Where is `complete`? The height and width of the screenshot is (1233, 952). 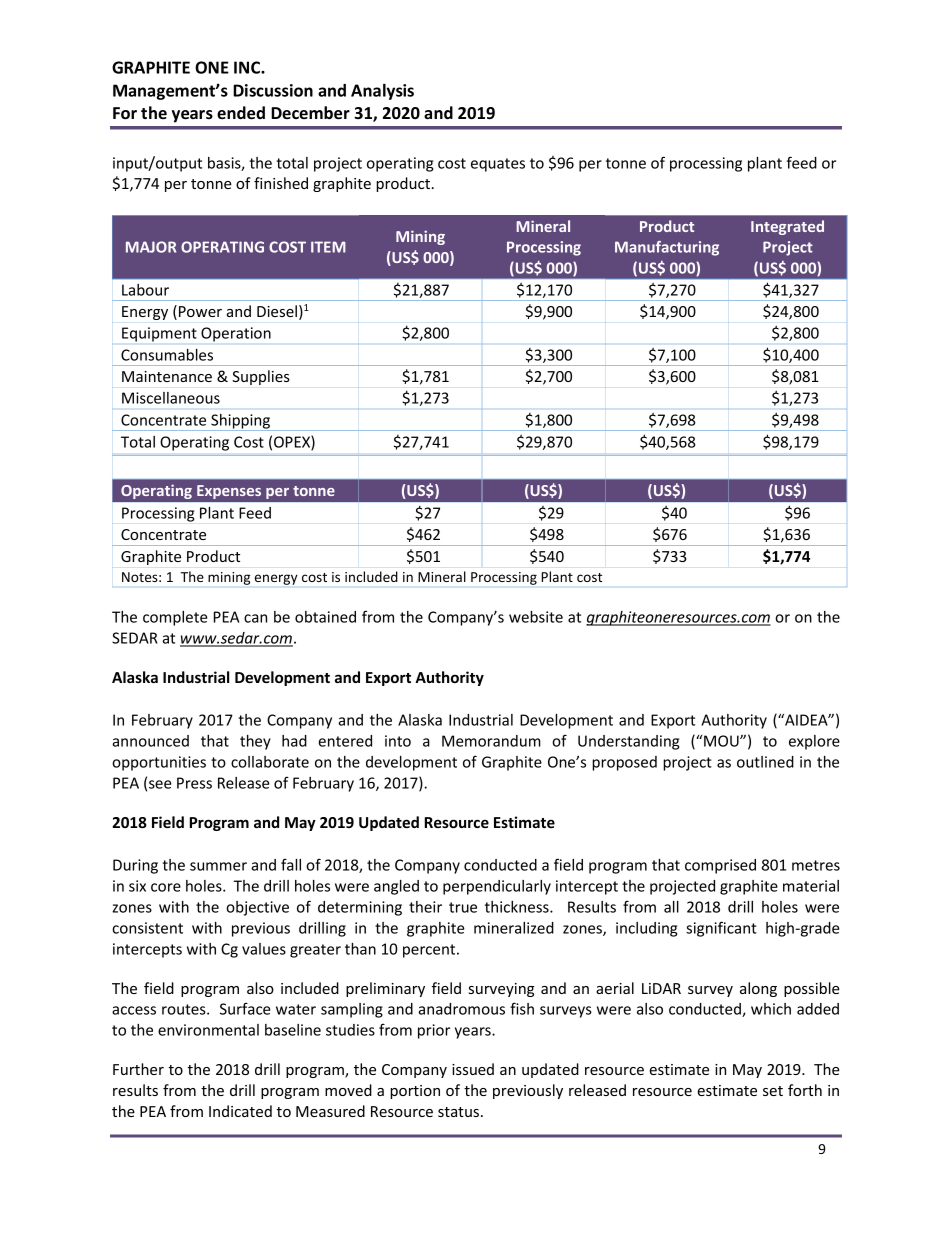
complete is located at coordinates (175, 618).
